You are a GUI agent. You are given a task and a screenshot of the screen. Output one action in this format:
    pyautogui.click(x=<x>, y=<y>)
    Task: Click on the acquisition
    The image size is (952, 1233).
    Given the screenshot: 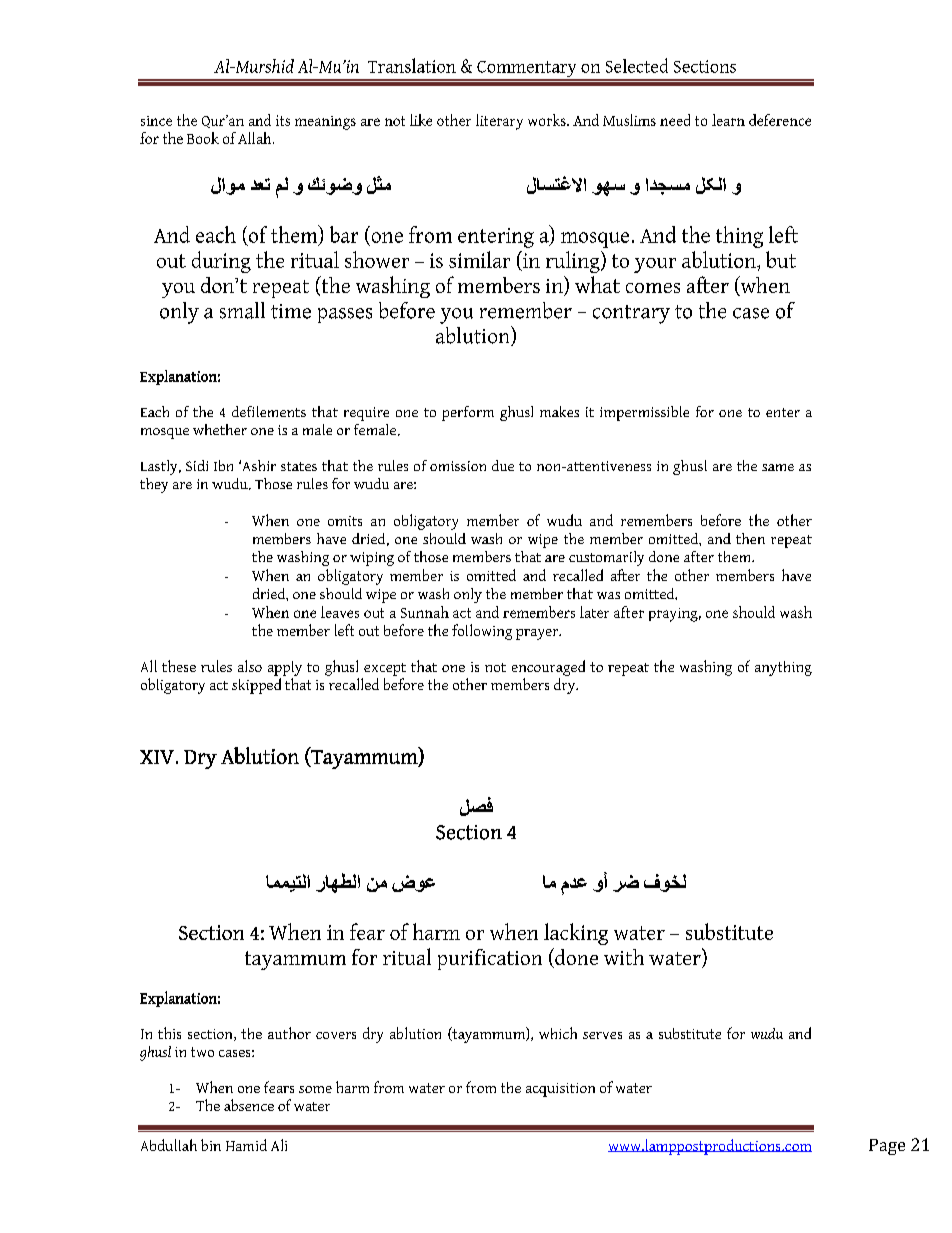 What is the action you would take?
    pyautogui.click(x=560, y=1090)
